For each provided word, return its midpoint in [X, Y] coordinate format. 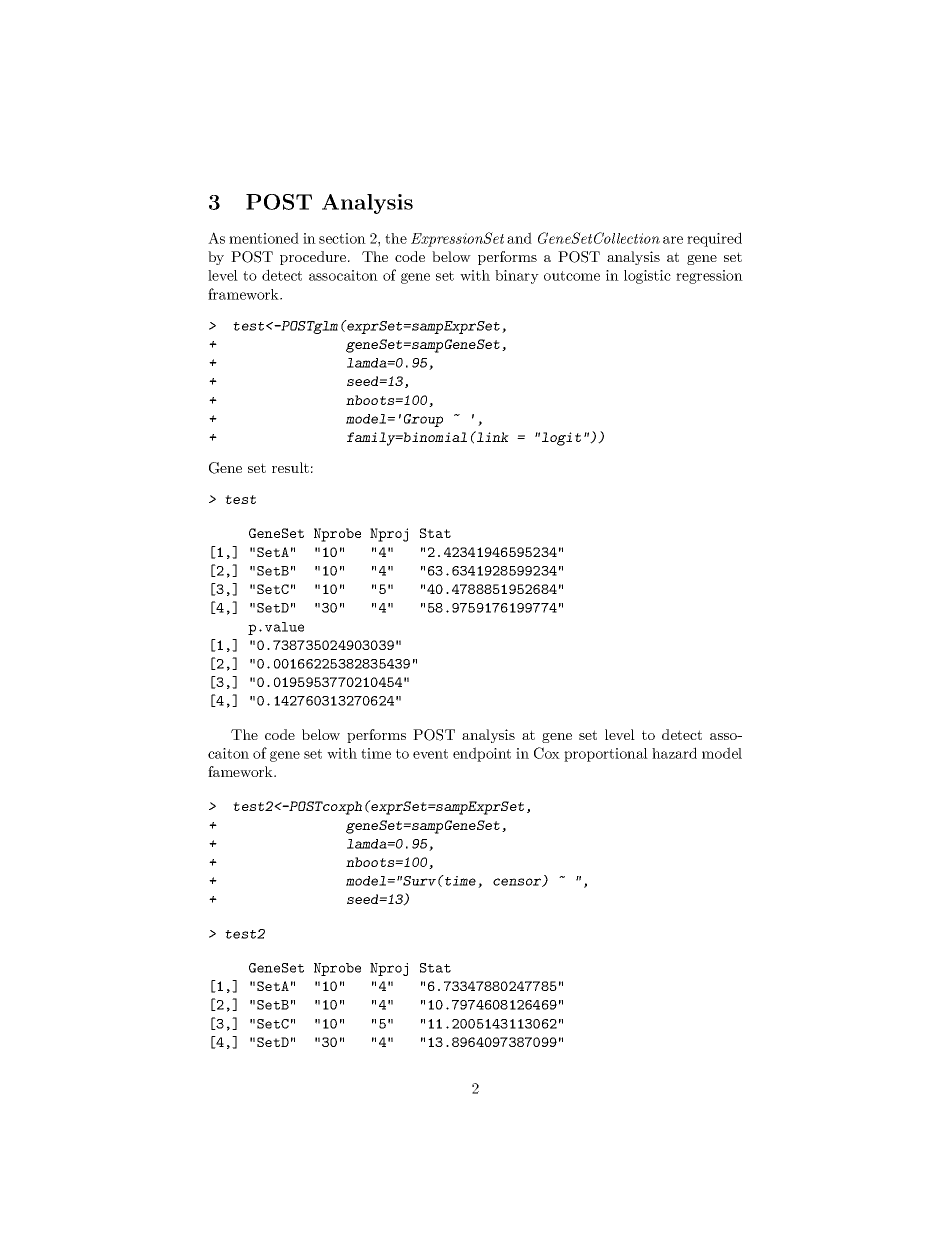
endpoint [482, 754]
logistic [647, 277]
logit [561, 439]
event [430, 754]
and [519, 238]
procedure [314, 258]
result [290, 467]
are [673, 240]
